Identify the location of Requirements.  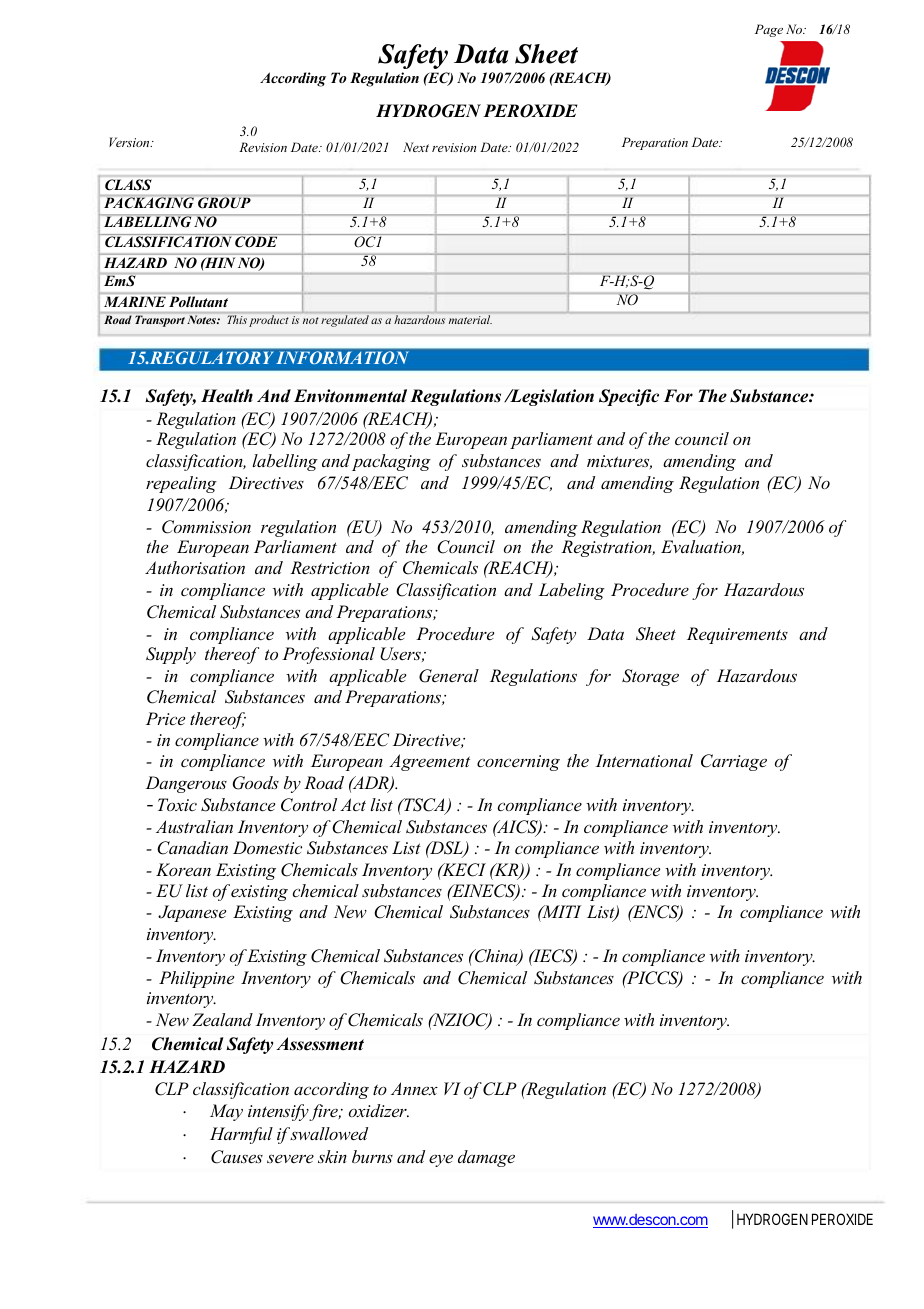
(737, 635).
